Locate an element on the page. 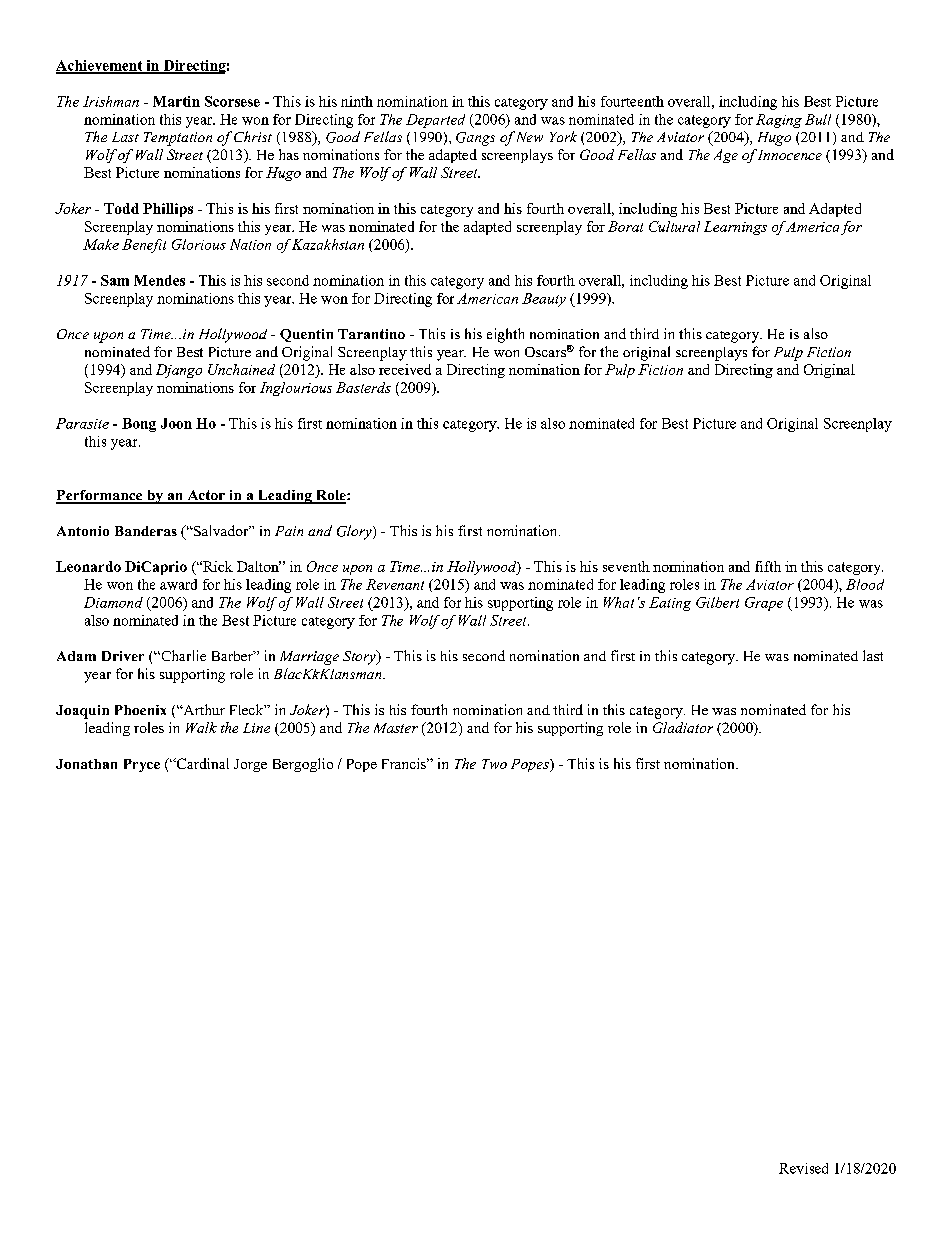 This image has height=1233, width=952. Pryce is located at coordinates (142, 765).
